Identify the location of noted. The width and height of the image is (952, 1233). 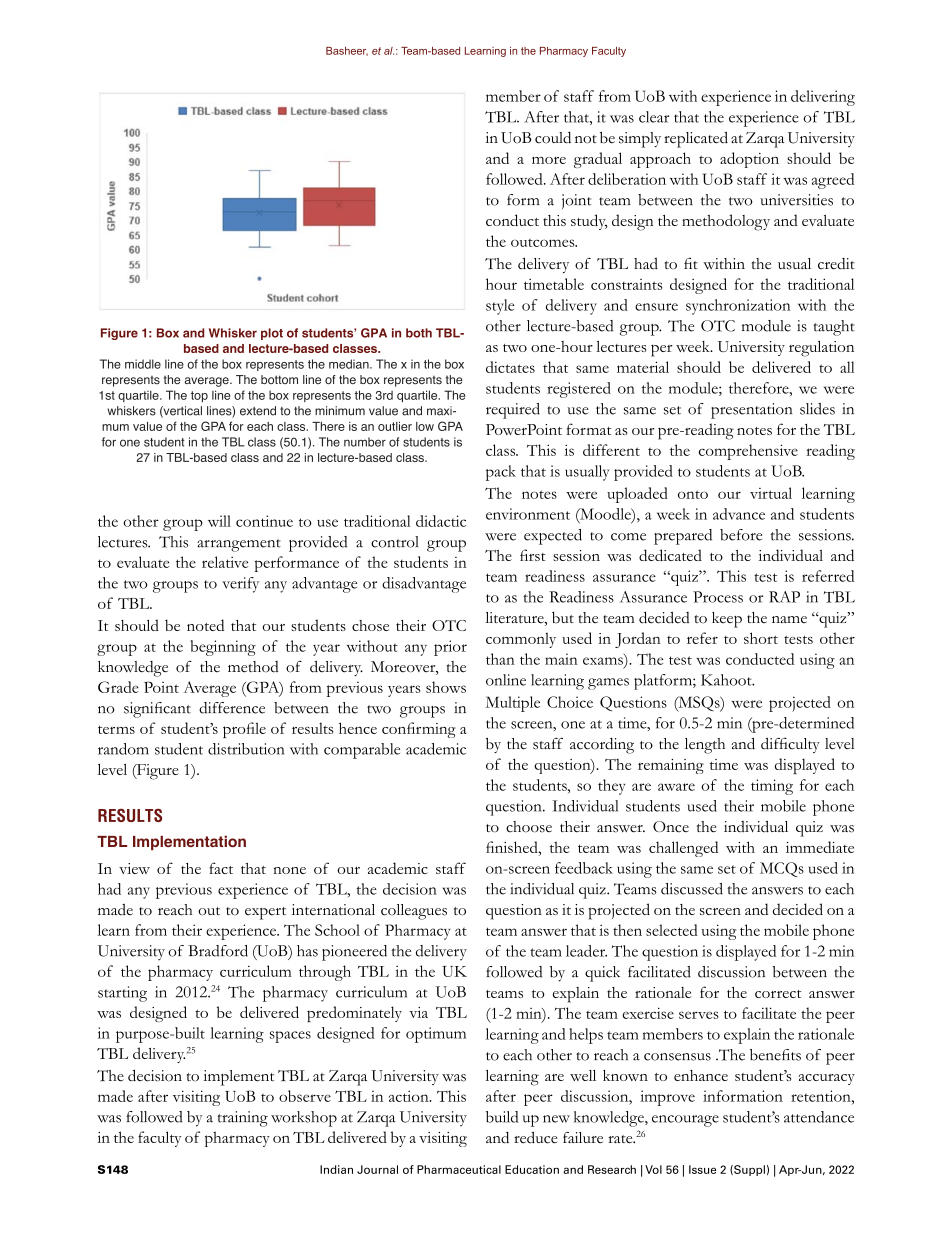
(205, 625).
